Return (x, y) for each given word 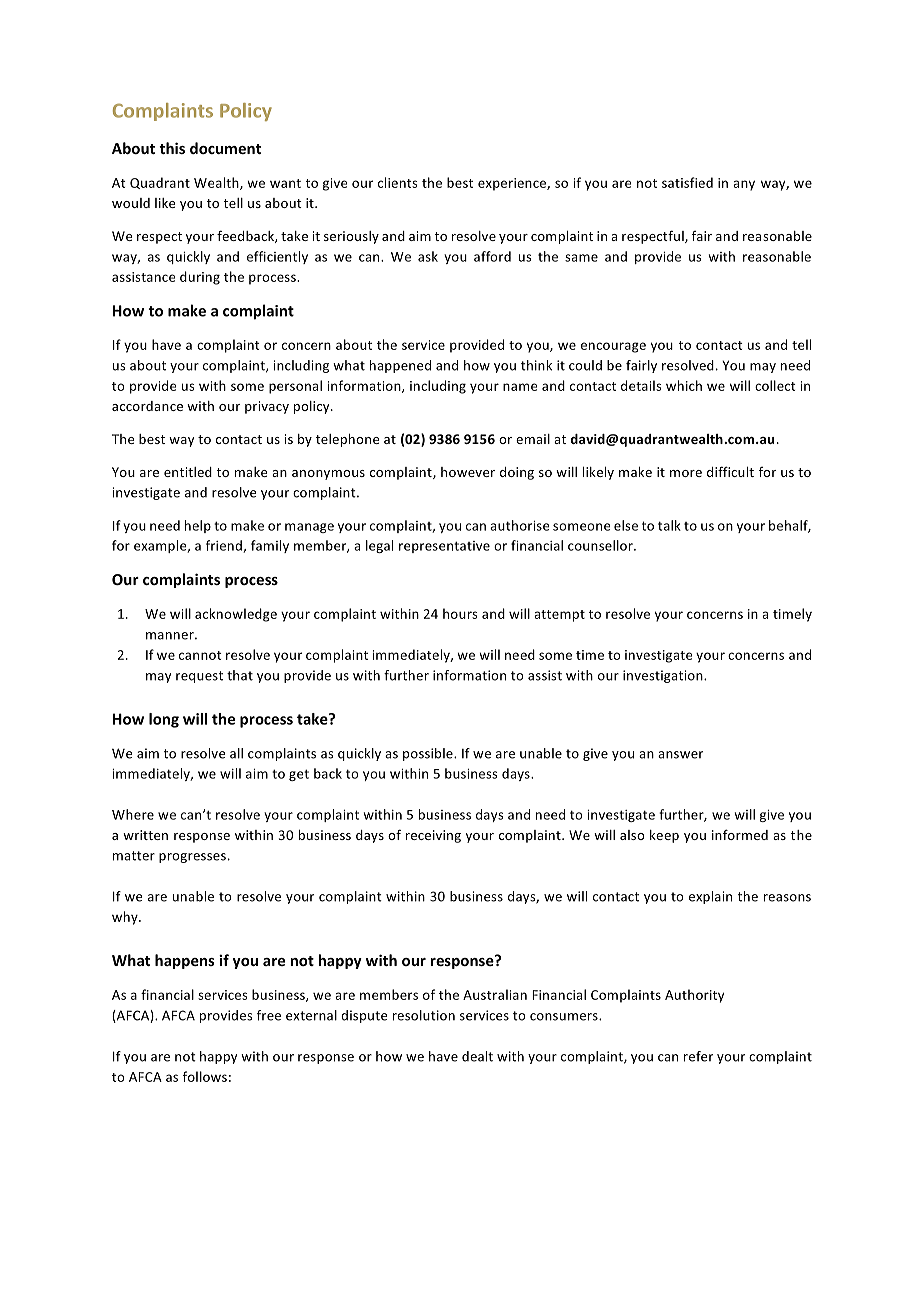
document (225, 148)
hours (460, 613)
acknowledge (236, 615)
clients (398, 182)
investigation (664, 676)
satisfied (687, 182)
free (269, 1015)
